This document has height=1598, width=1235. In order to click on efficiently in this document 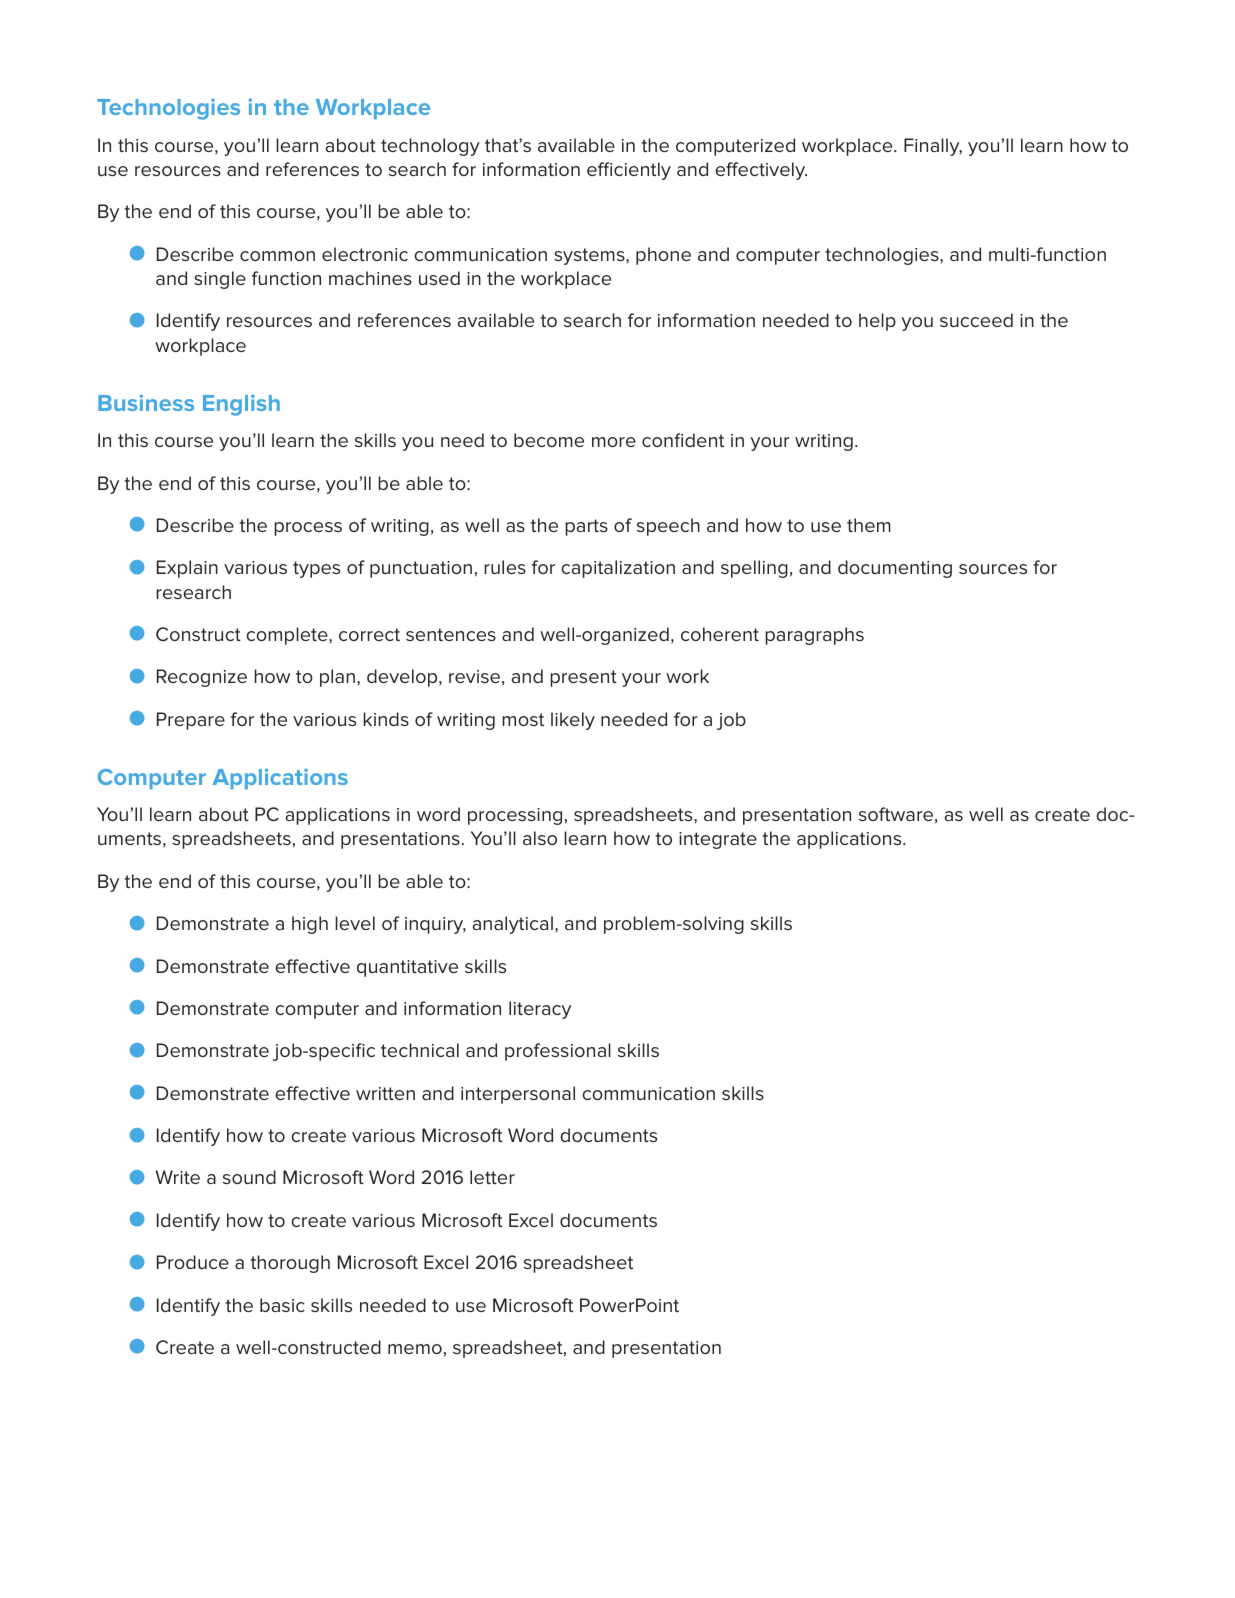, I will do `click(629, 171)`.
